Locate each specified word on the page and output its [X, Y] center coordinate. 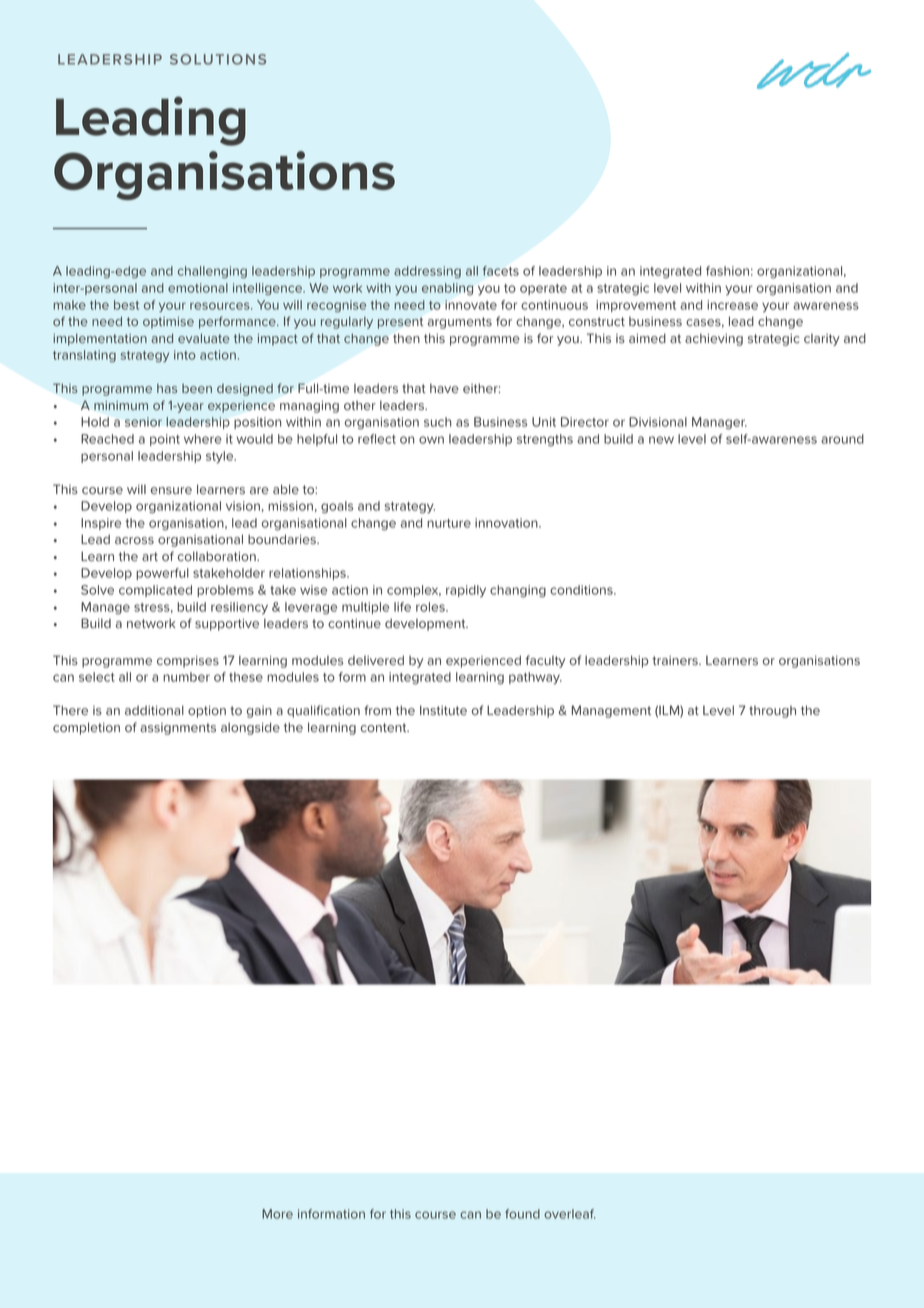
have [444, 388]
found [522, 1214]
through [772, 712]
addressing [427, 272]
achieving [714, 339]
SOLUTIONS [218, 59]
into [185, 355]
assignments [178, 729]
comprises [188, 662]
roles [431, 607]
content [385, 727]
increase [732, 305]
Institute [443, 710]
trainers [676, 660]
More [277, 1214]
